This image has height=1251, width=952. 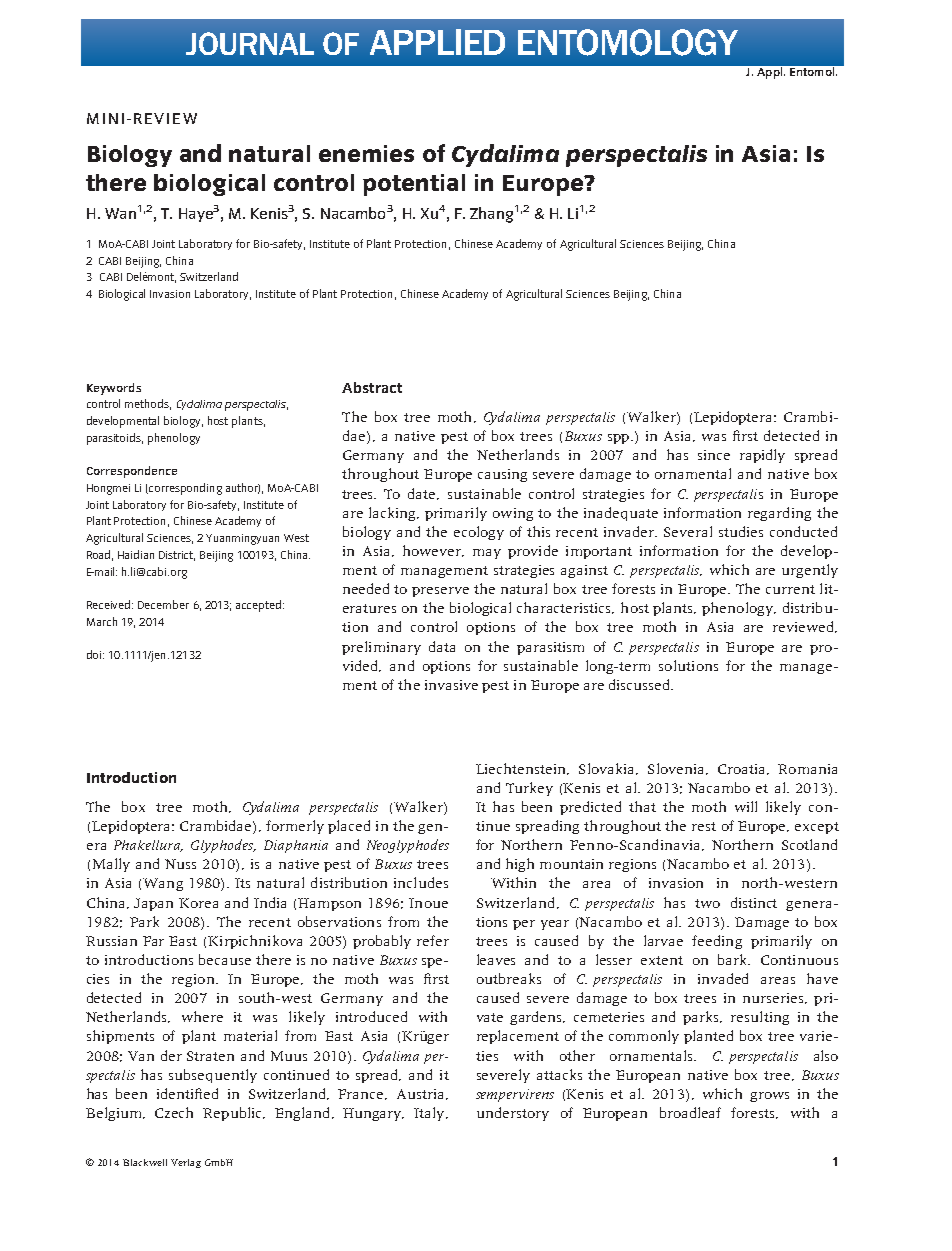 What do you see at coordinates (414, 185) in the image?
I see `potential` at bounding box center [414, 185].
